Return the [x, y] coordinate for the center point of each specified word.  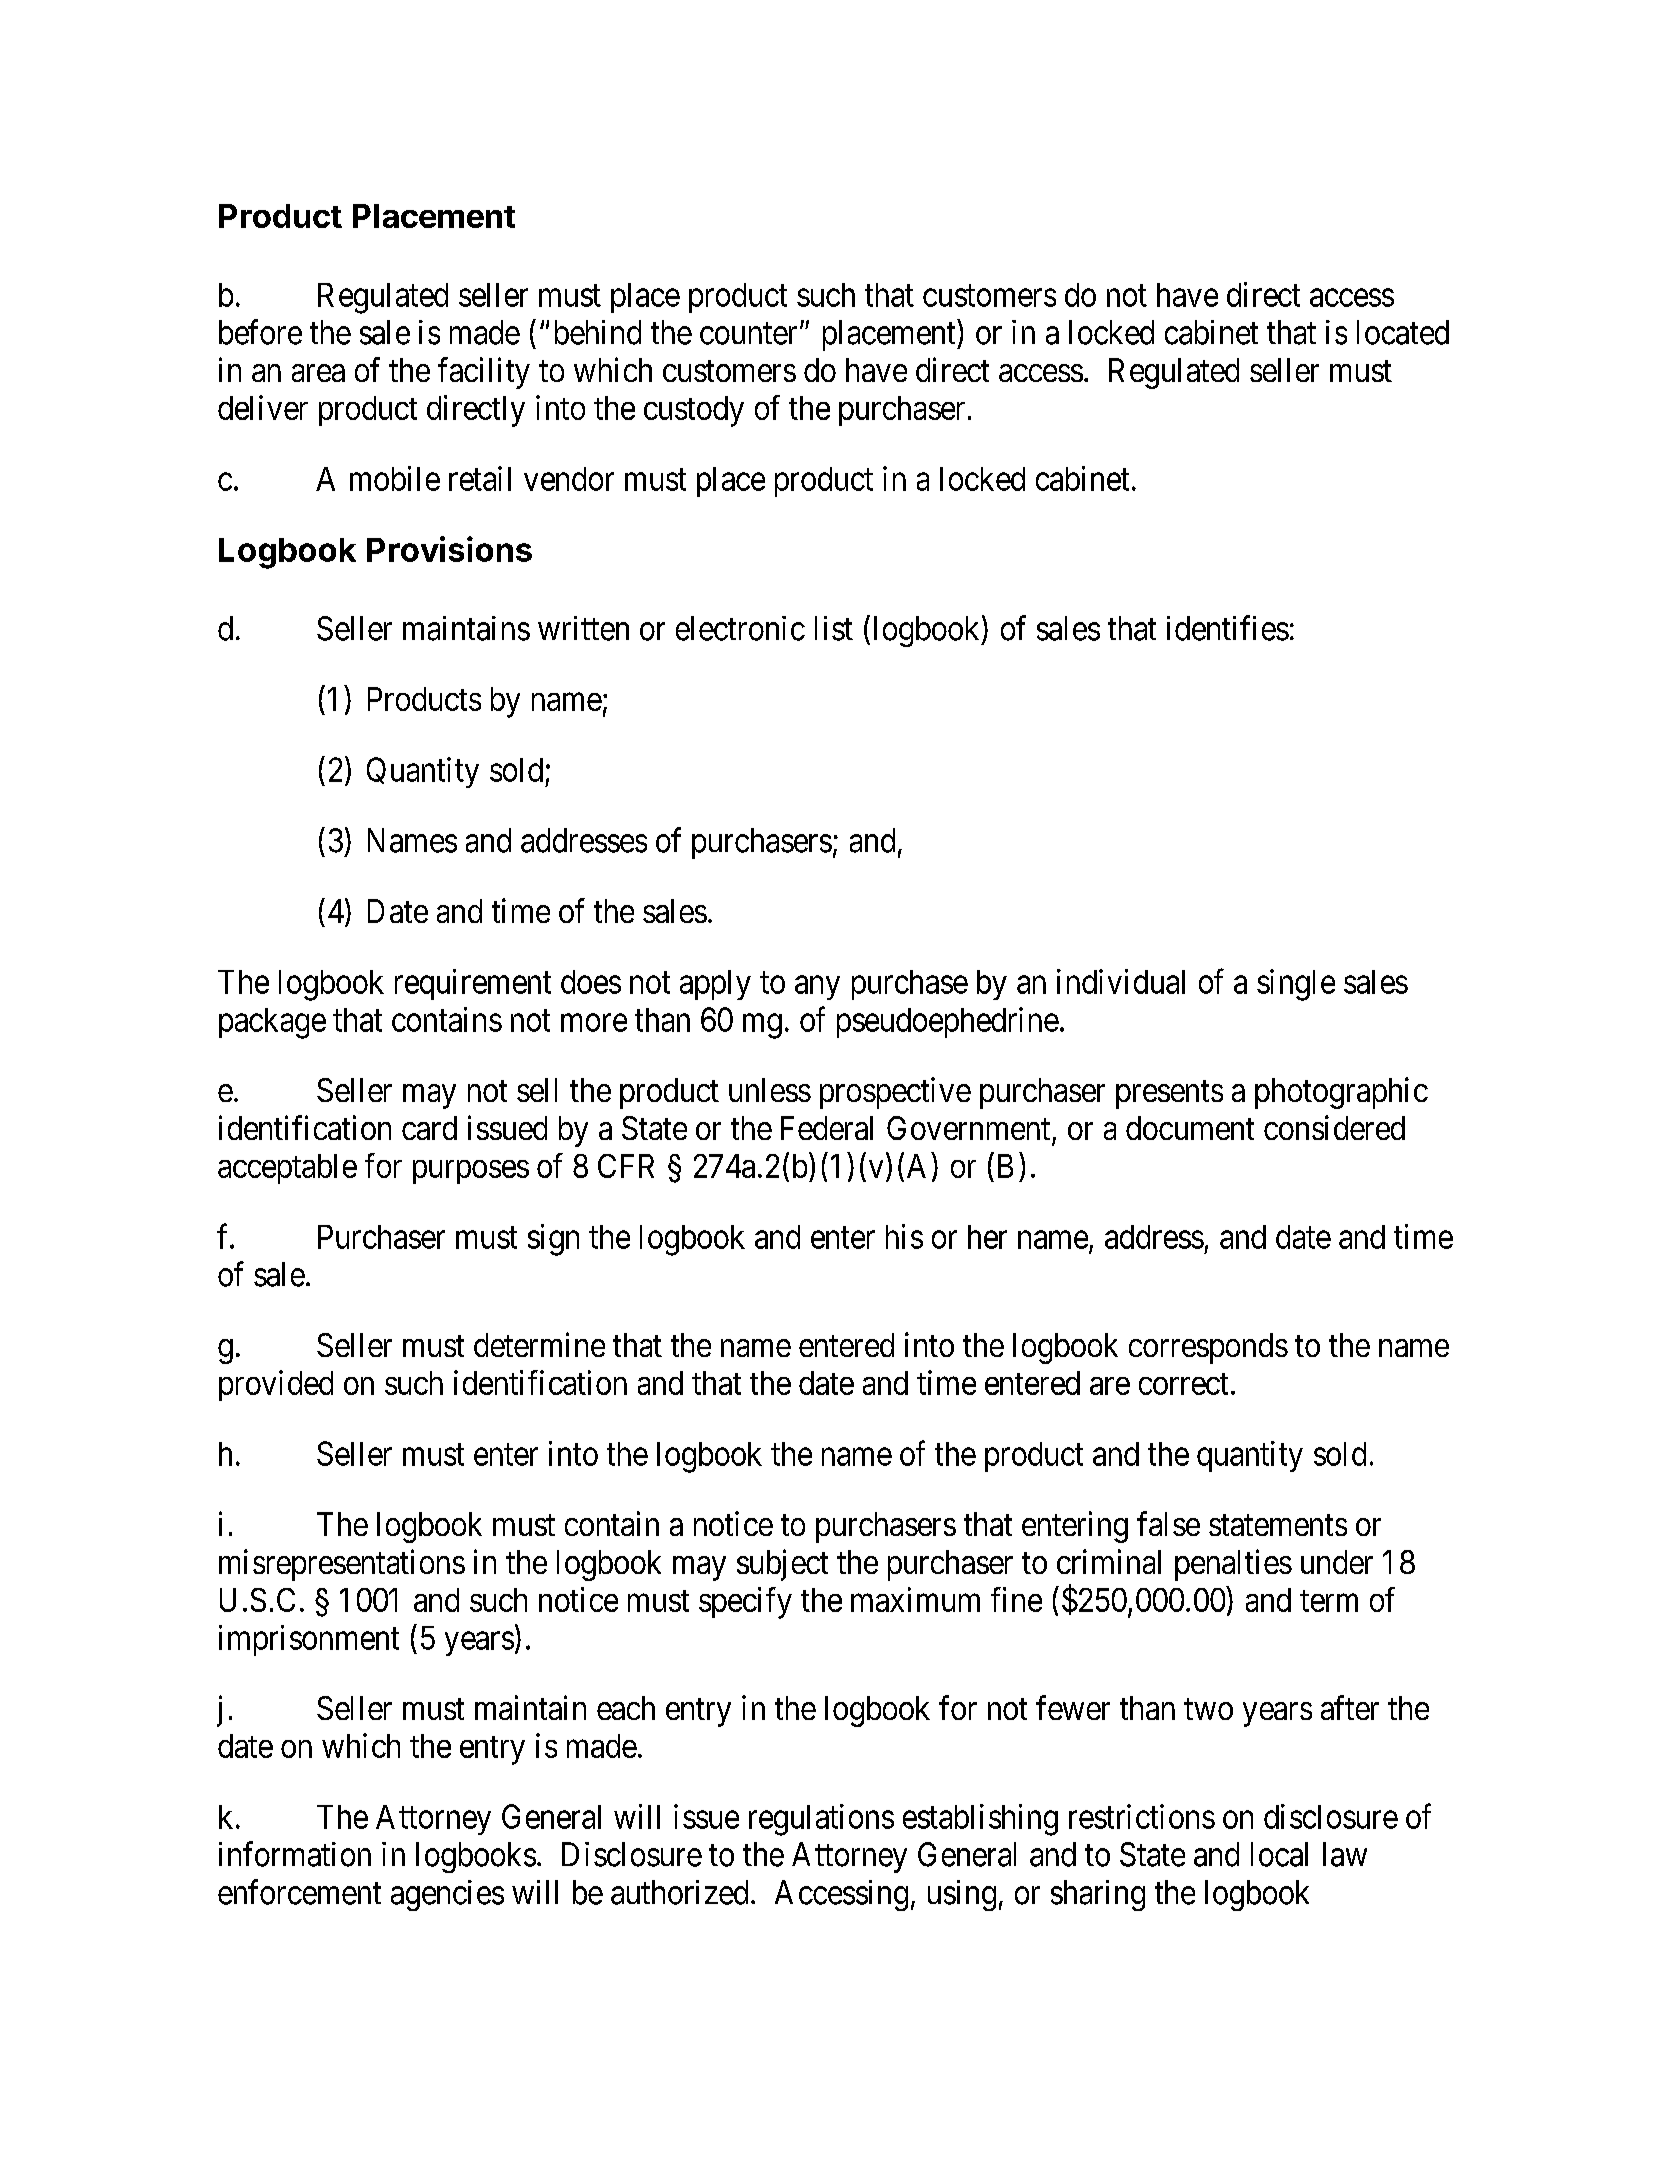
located [1403, 332]
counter [748, 334]
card [429, 1128]
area [318, 373]
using [962, 1895]
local [1279, 1854]
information [295, 1854]
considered [1334, 1127]
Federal [827, 1128]
